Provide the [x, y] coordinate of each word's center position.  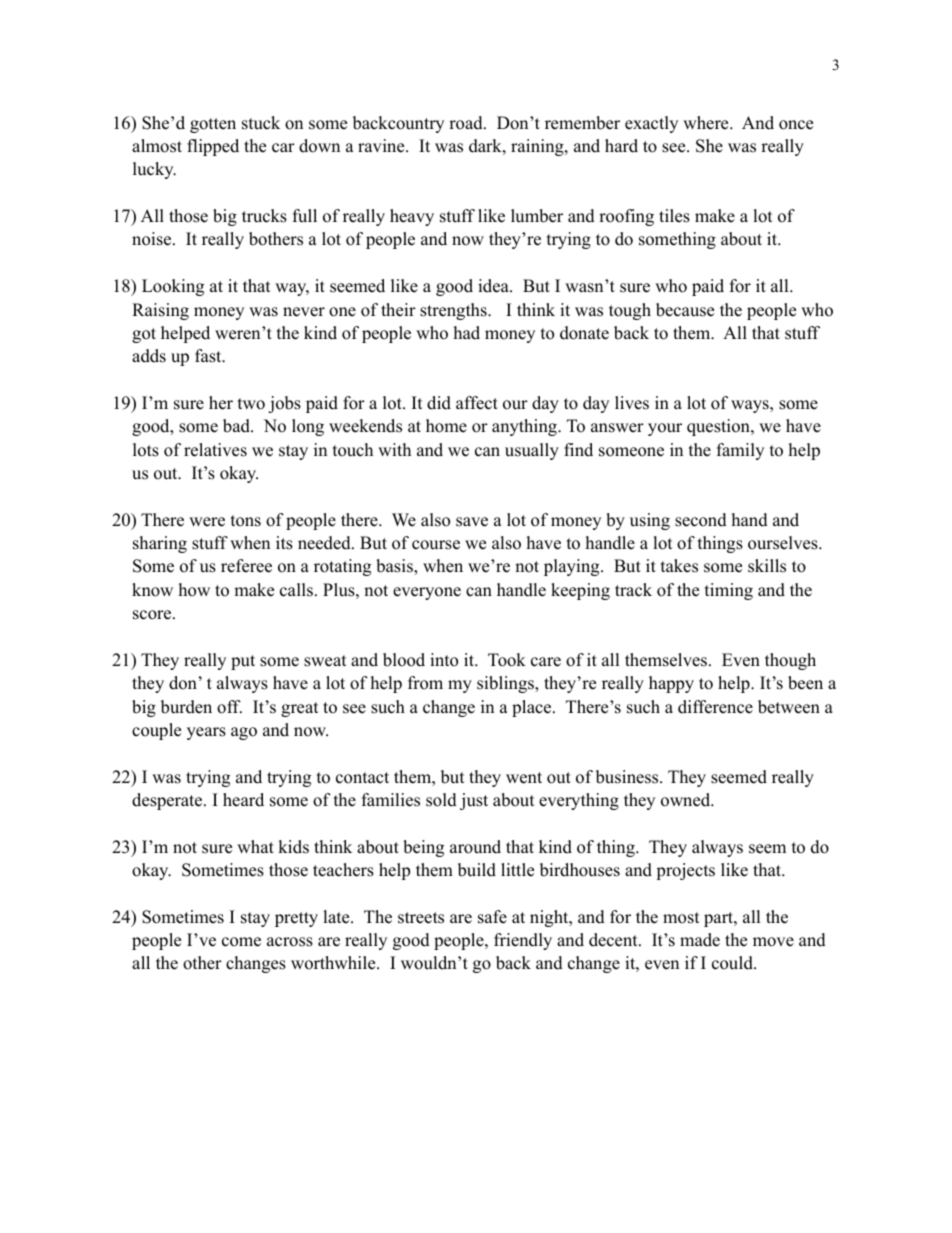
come [241, 942]
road [467, 123]
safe [492, 917]
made [700, 940]
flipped [213, 147]
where [707, 123]
